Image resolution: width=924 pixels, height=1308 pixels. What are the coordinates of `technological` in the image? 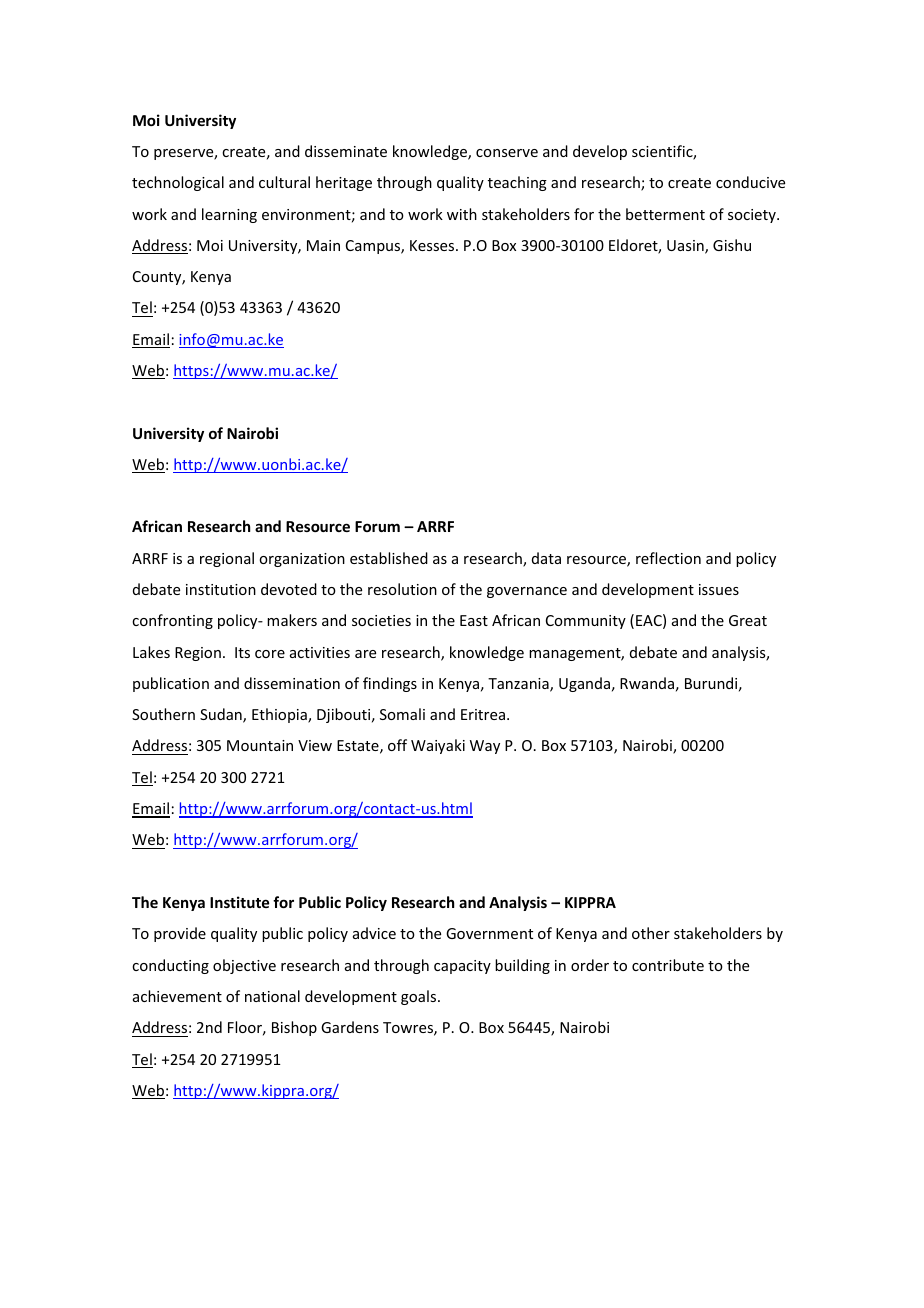 It's located at (178, 183).
